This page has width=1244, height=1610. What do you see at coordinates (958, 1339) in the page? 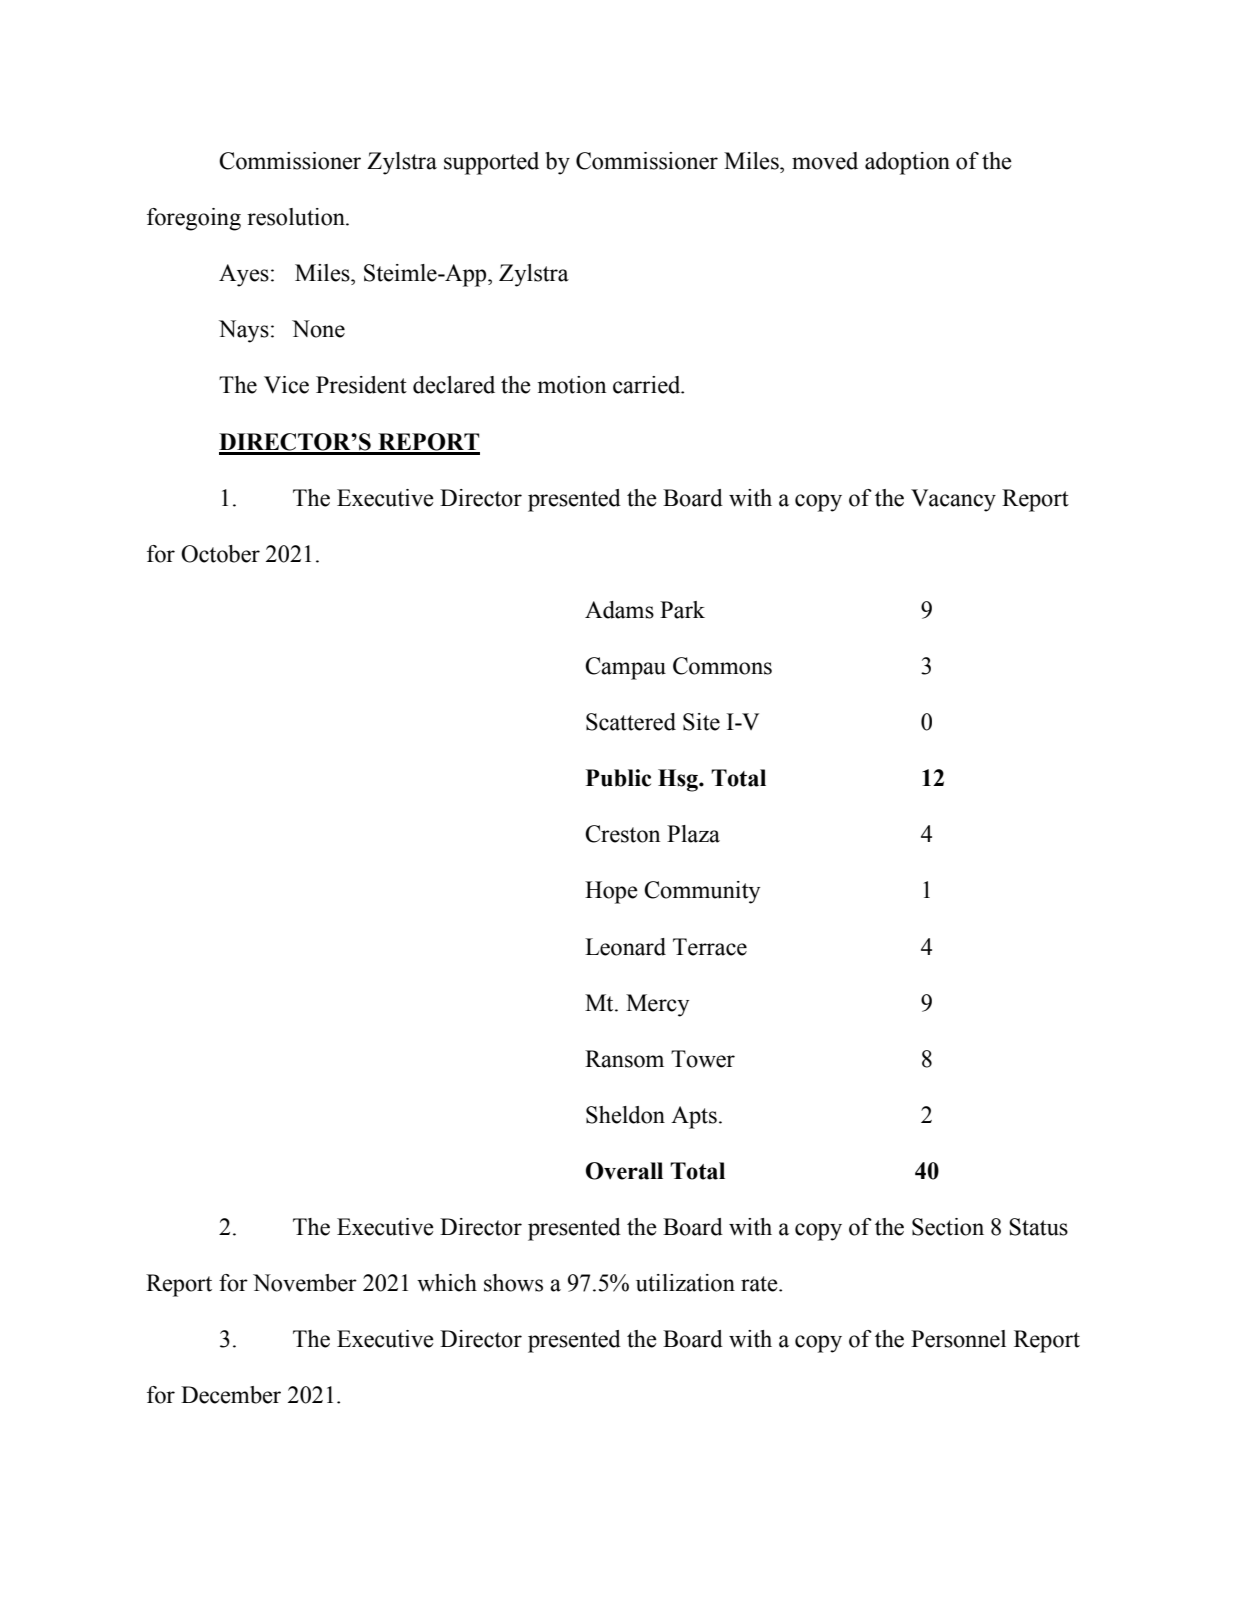
I see `Personnel` at bounding box center [958, 1339].
